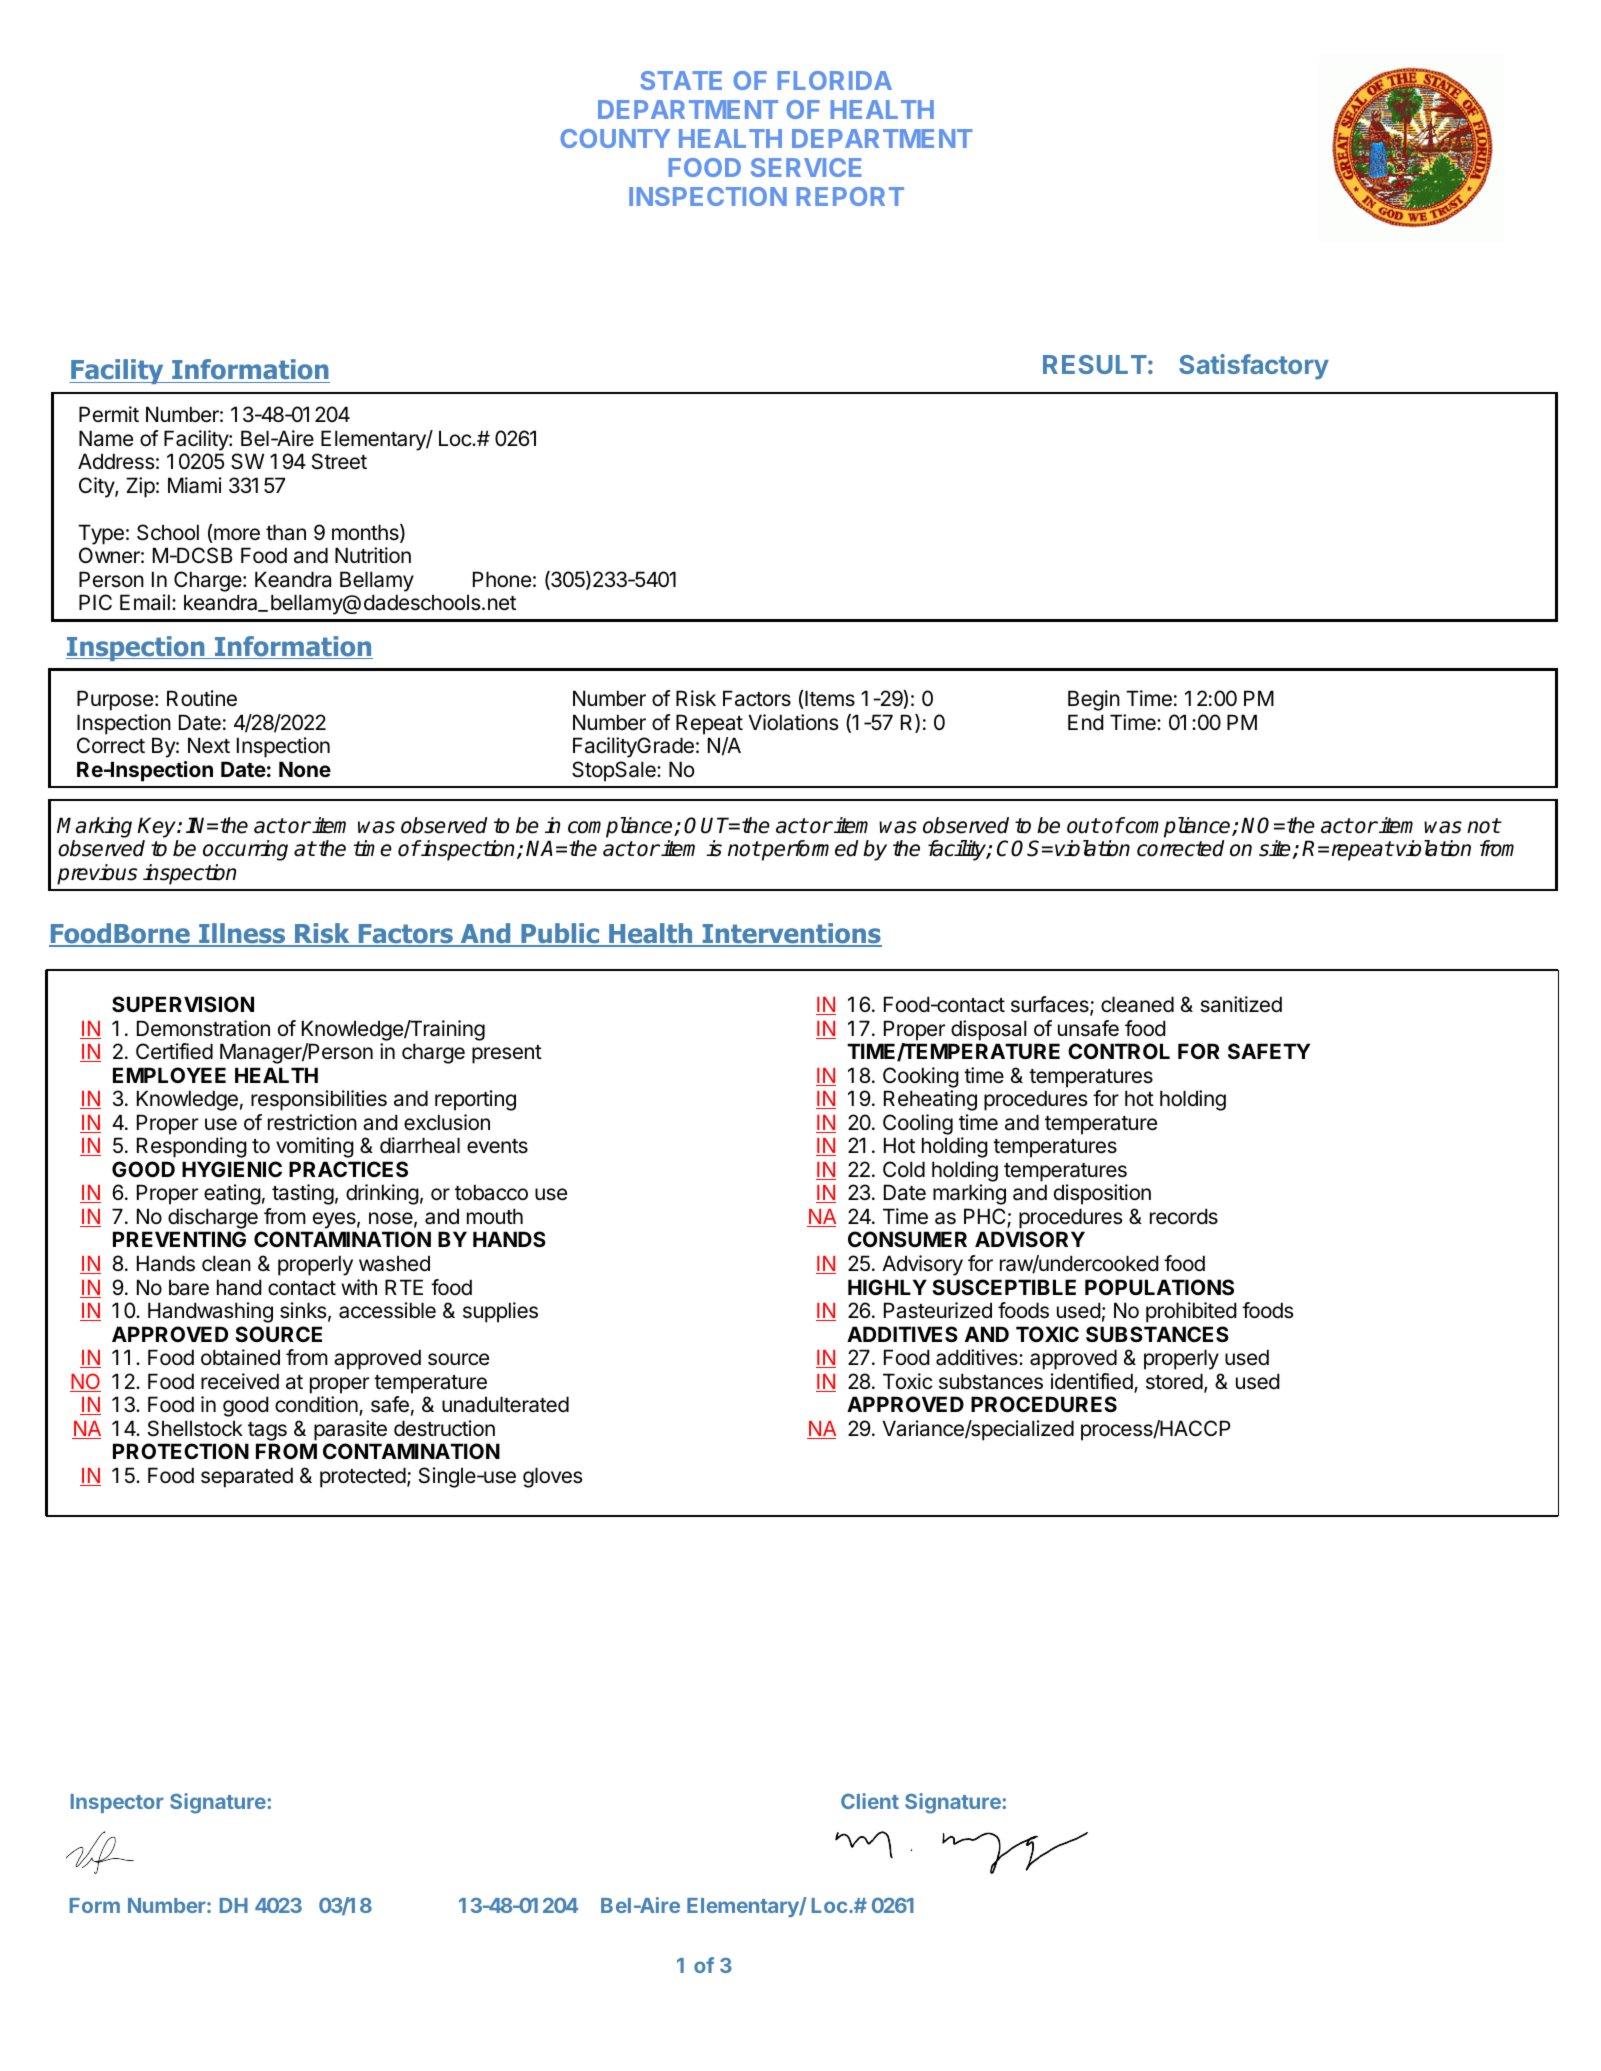  What do you see at coordinates (681, 80) in the screenshot?
I see `STATE` at bounding box center [681, 80].
